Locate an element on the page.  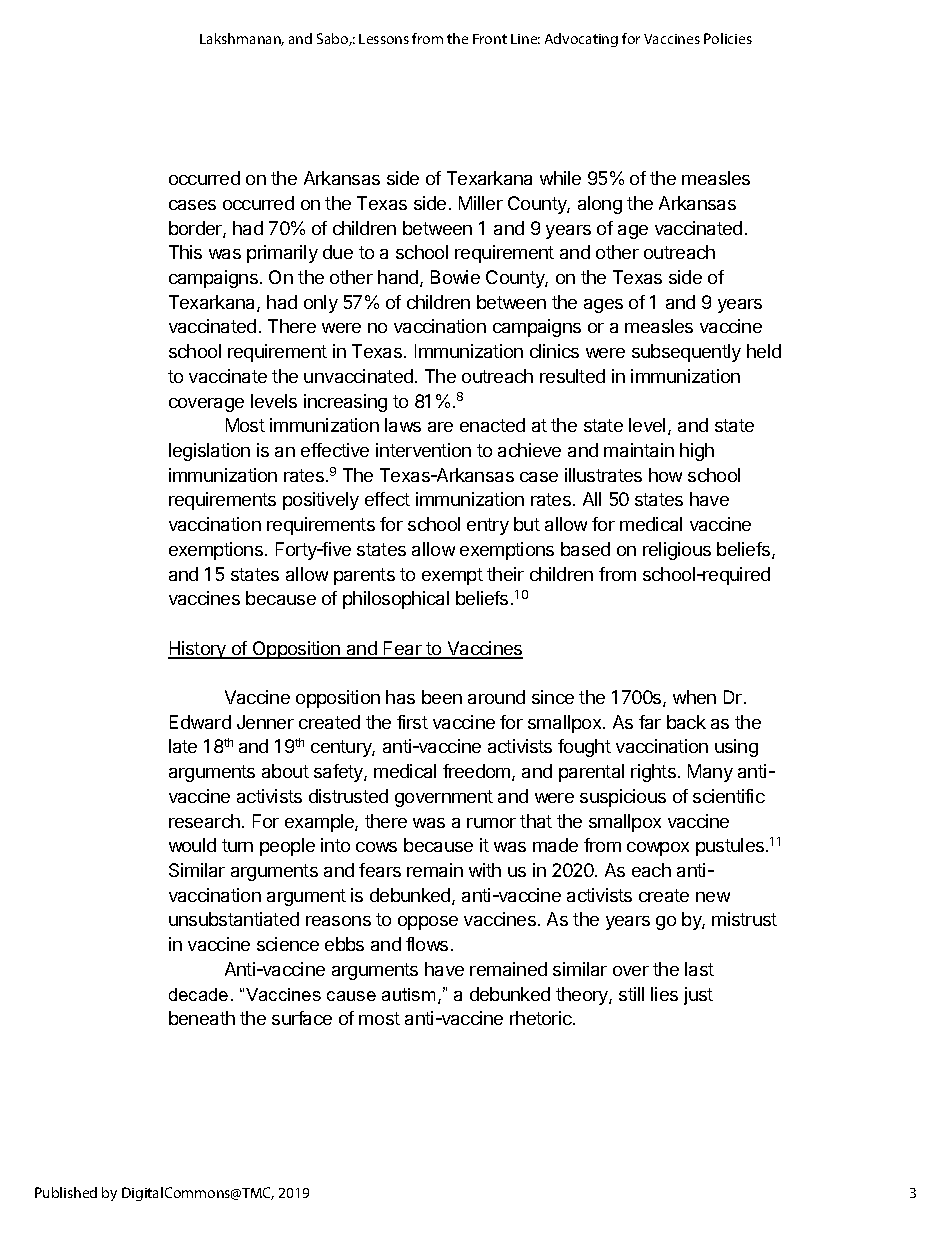
This is located at coordinates (185, 252).
